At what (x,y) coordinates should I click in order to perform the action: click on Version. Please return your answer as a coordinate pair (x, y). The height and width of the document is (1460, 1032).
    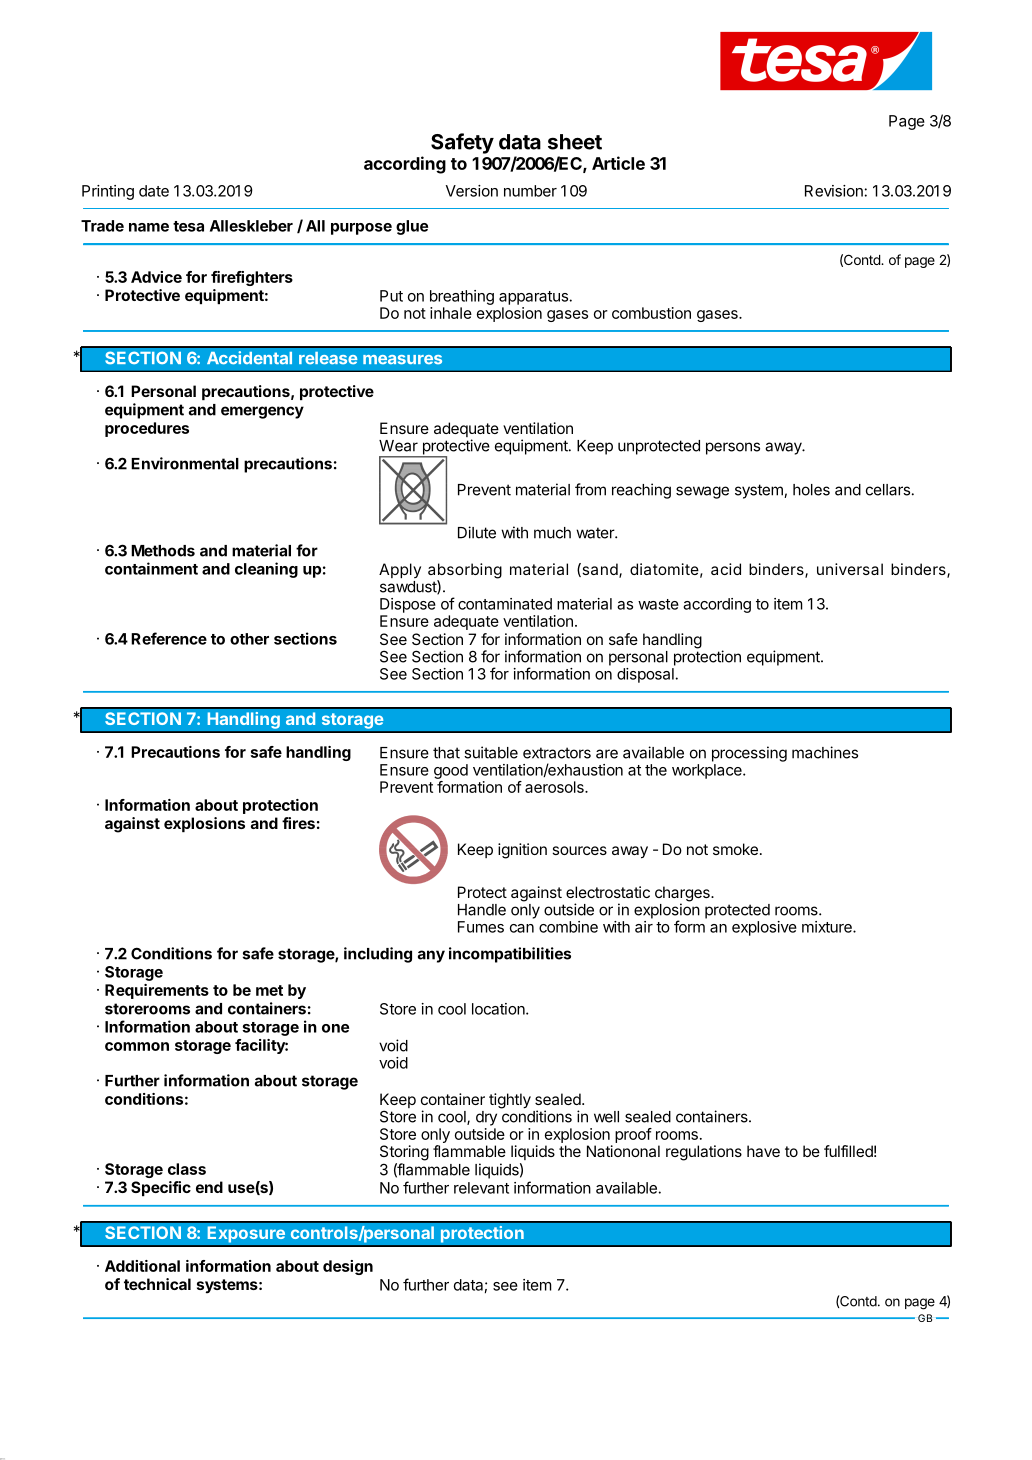
    Looking at the image, I should click on (472, 191).
